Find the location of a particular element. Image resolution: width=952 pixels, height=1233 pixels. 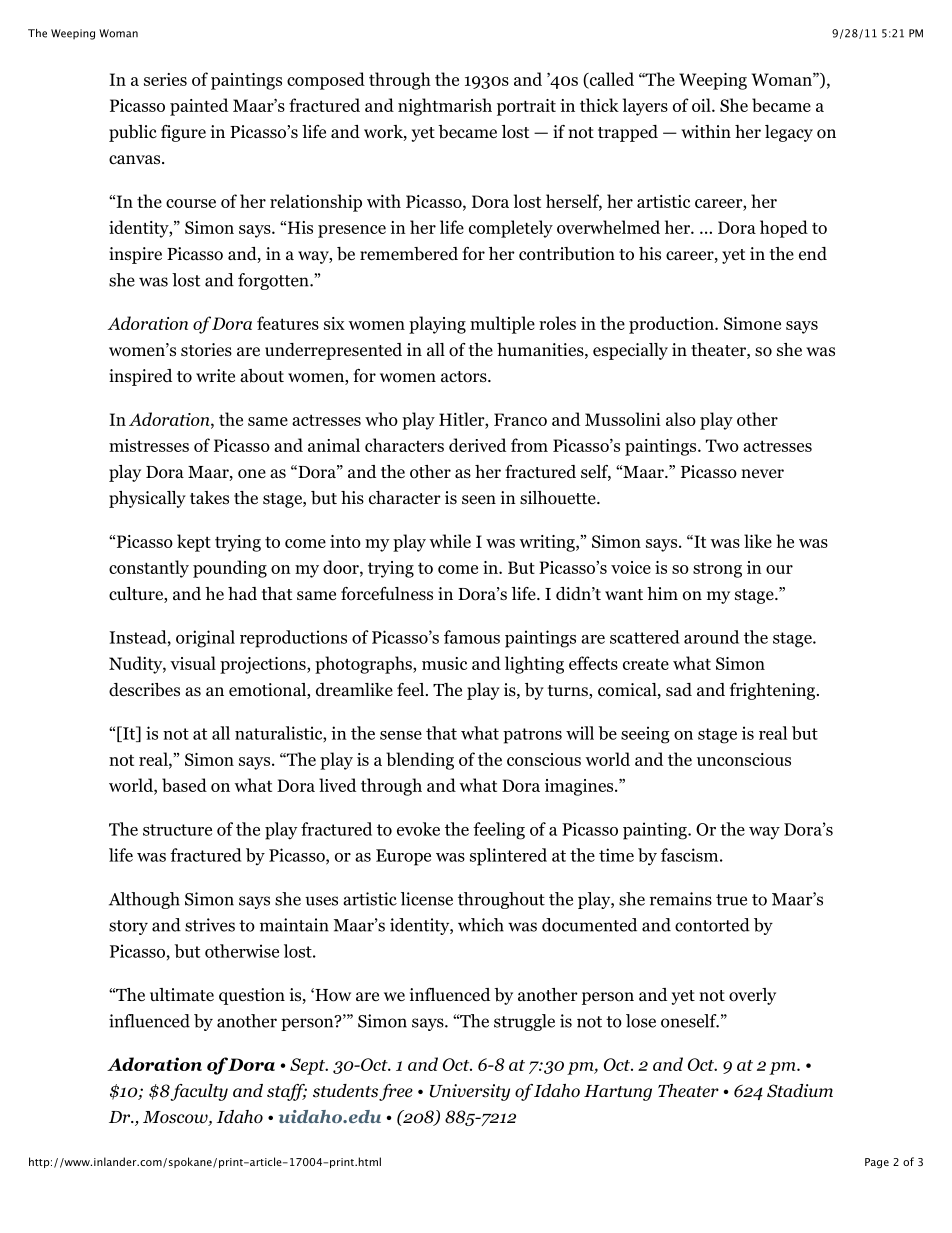

famous is located at coordinates (472, 637).
